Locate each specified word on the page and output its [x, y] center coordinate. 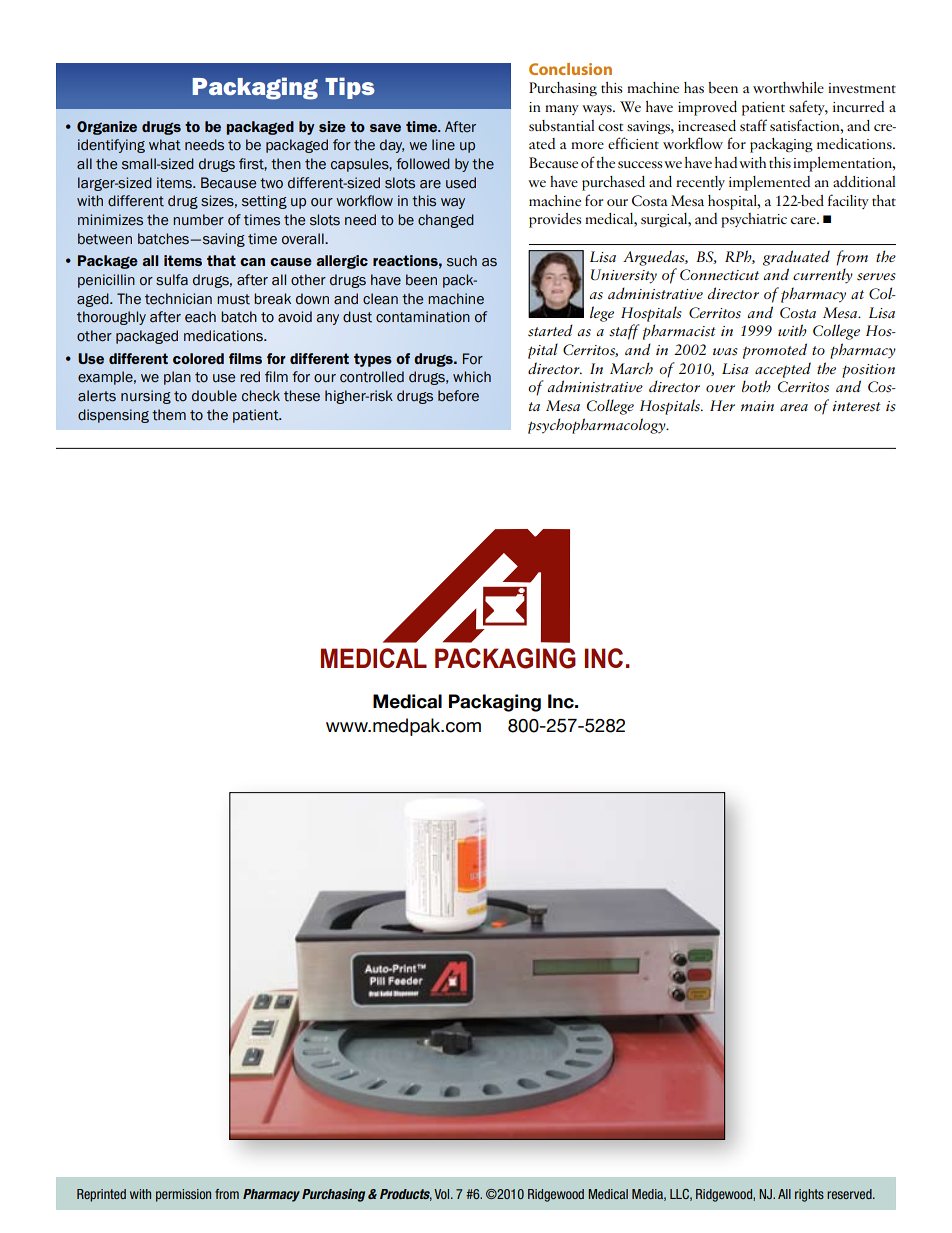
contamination [423, 317]
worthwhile [788, 87]
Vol [443, 1194]
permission [183, 1195]
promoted [775, 351]
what [165, 145]
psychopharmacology [598, 426]
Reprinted [101, 1195]
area [794, 407]
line [443, 144]
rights [809, 1195]
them [169, 415]
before [458, 396]
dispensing [113, 416]
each [200, 317]
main [757, 406]
